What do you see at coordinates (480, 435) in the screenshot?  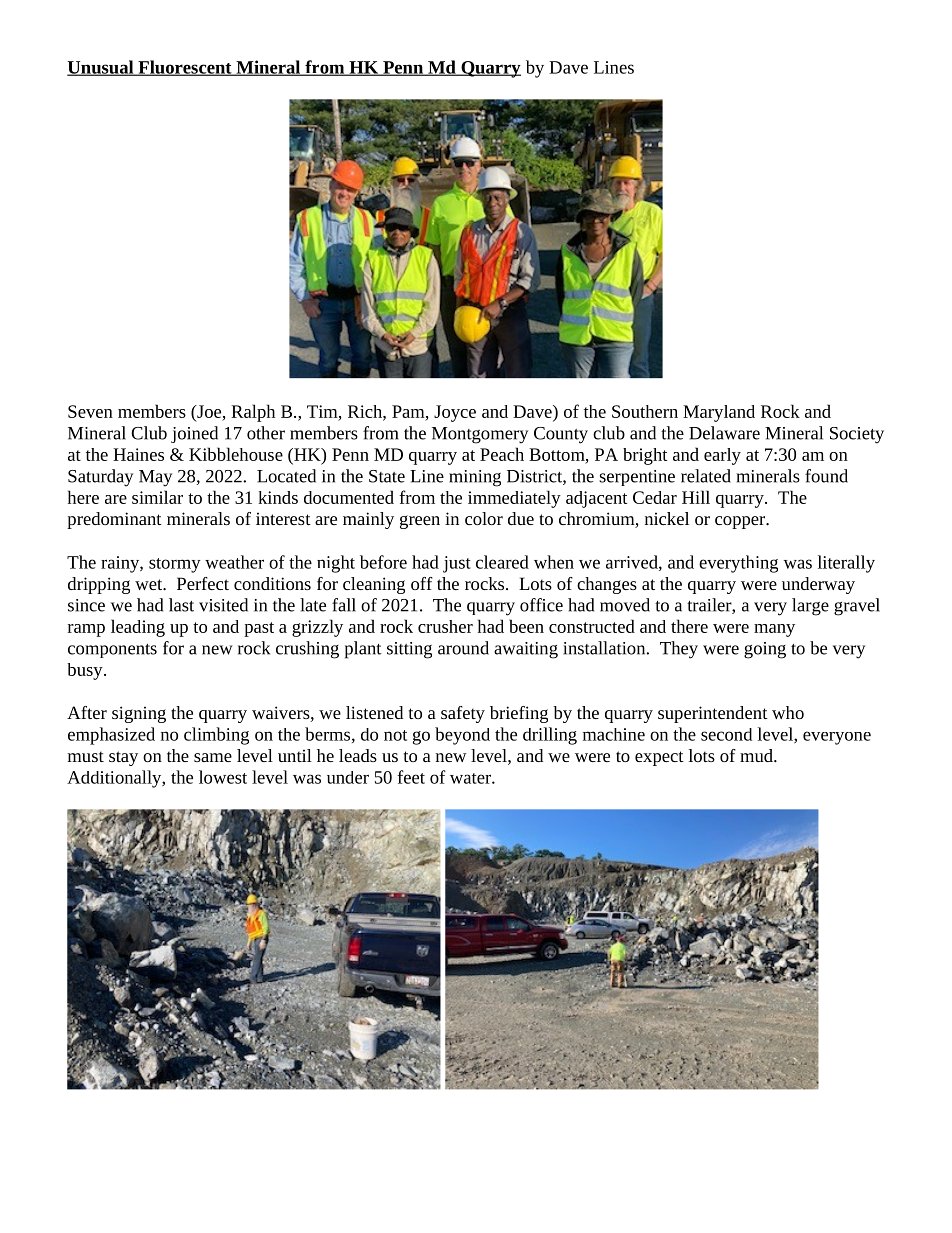 I see `Montgomery` at bounding box center [480, 435].
